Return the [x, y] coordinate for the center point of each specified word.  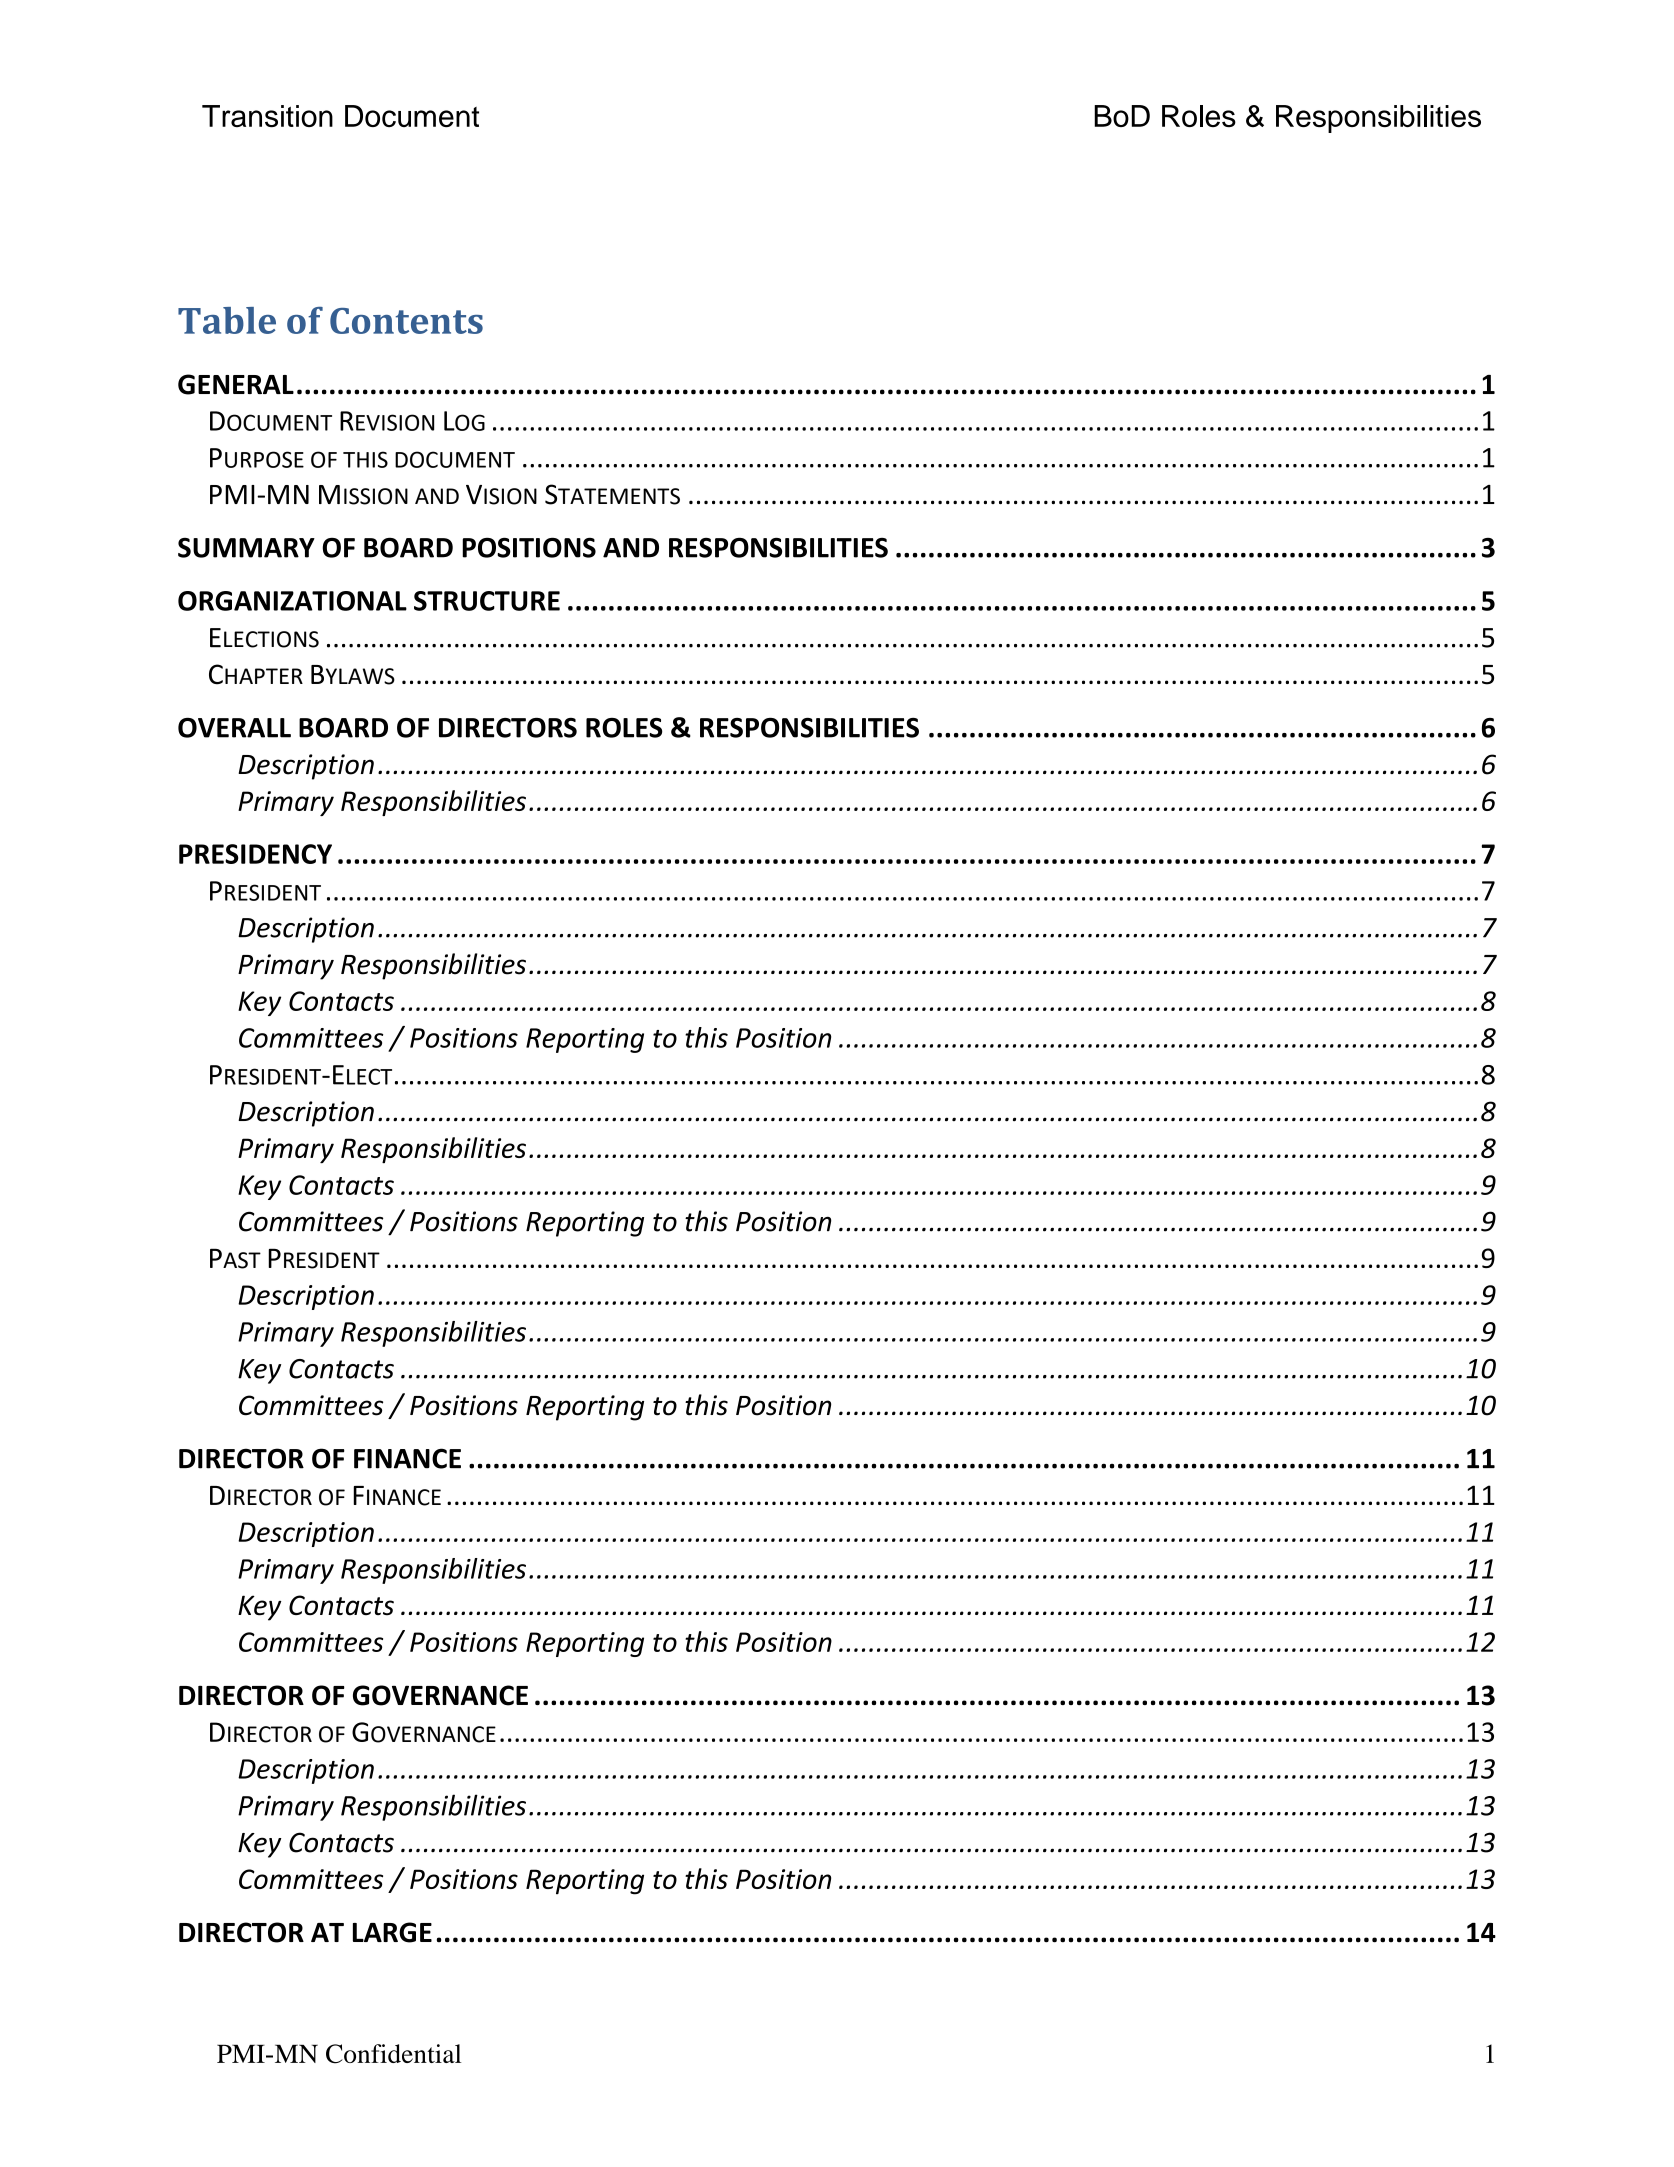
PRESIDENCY [255, 854]
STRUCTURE [487, 601]
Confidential [394, 2054]
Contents [406, 321]
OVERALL [234, 728]
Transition [267, 116]
